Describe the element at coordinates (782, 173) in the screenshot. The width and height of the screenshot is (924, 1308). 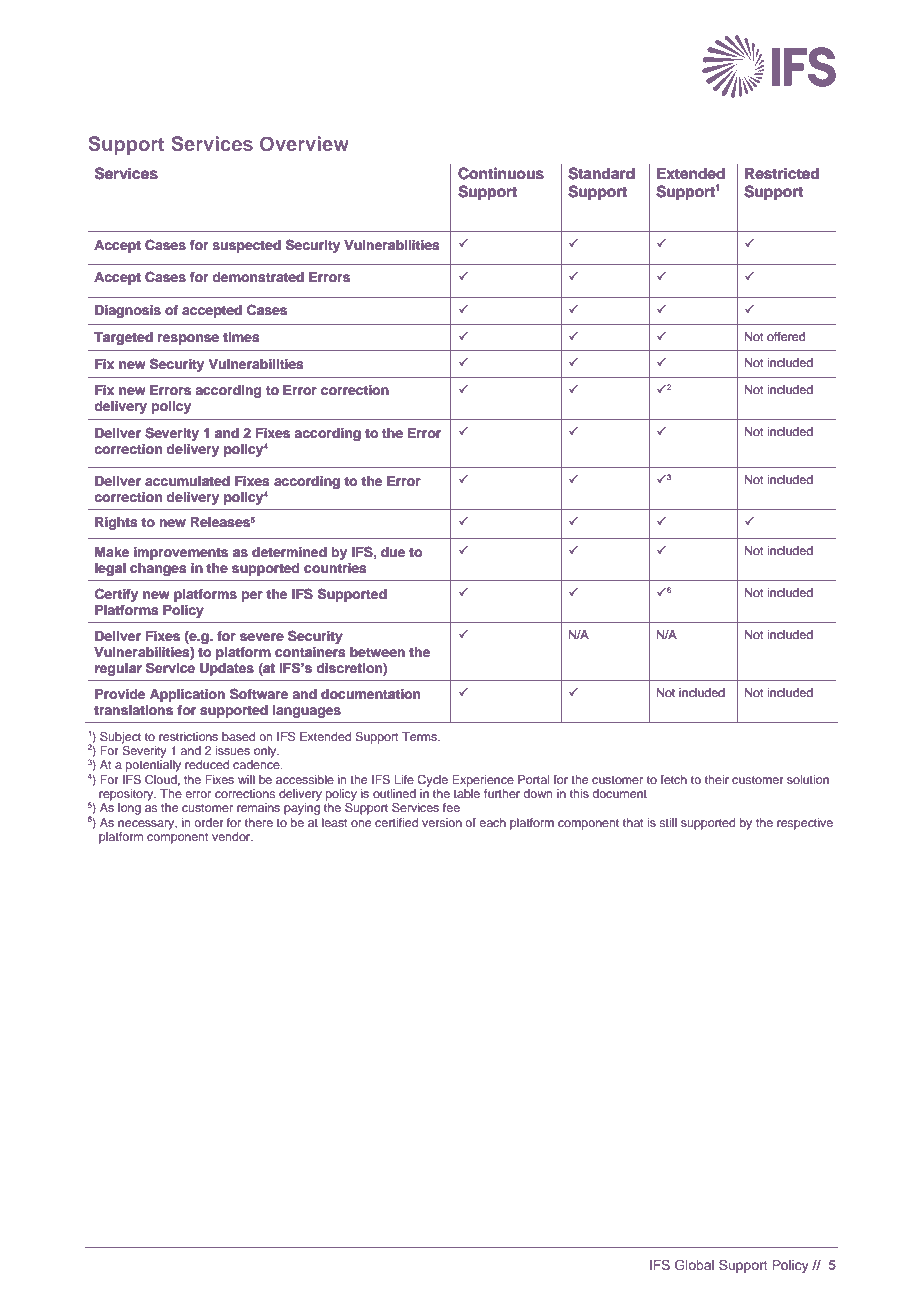
I see `Restricted` at that location.
